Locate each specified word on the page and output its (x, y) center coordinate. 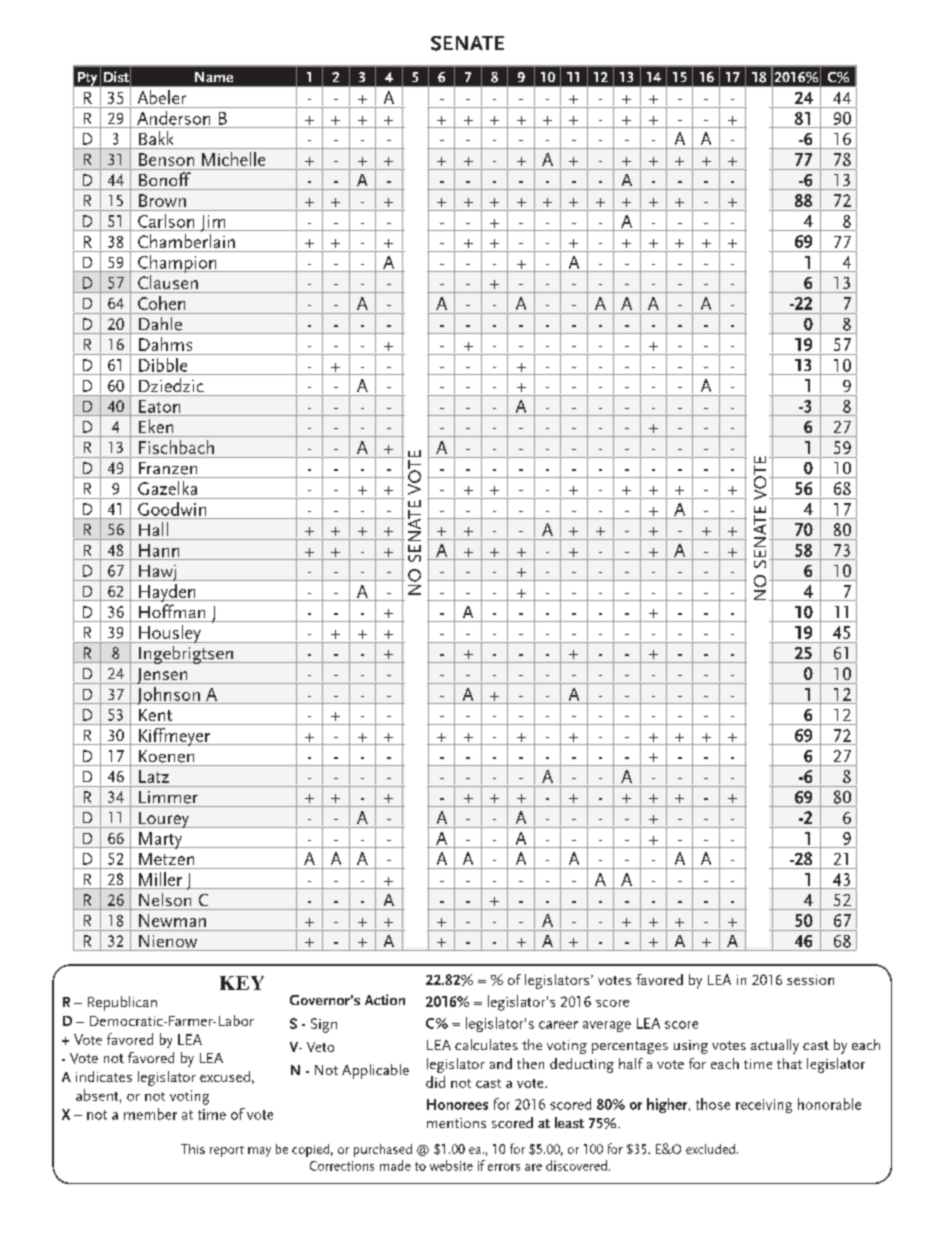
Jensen (162, 676)
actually (775, 1046)
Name (214, 77)
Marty (160, 840)
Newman (172, 920)
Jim (213, 223)
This (193, 1149)
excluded (710, 1149)
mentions (456, 1123)
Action (385, 999)
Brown (162, 200)
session (810, 980)
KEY (242, 983)
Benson (166, 159)
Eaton (159, 406)
